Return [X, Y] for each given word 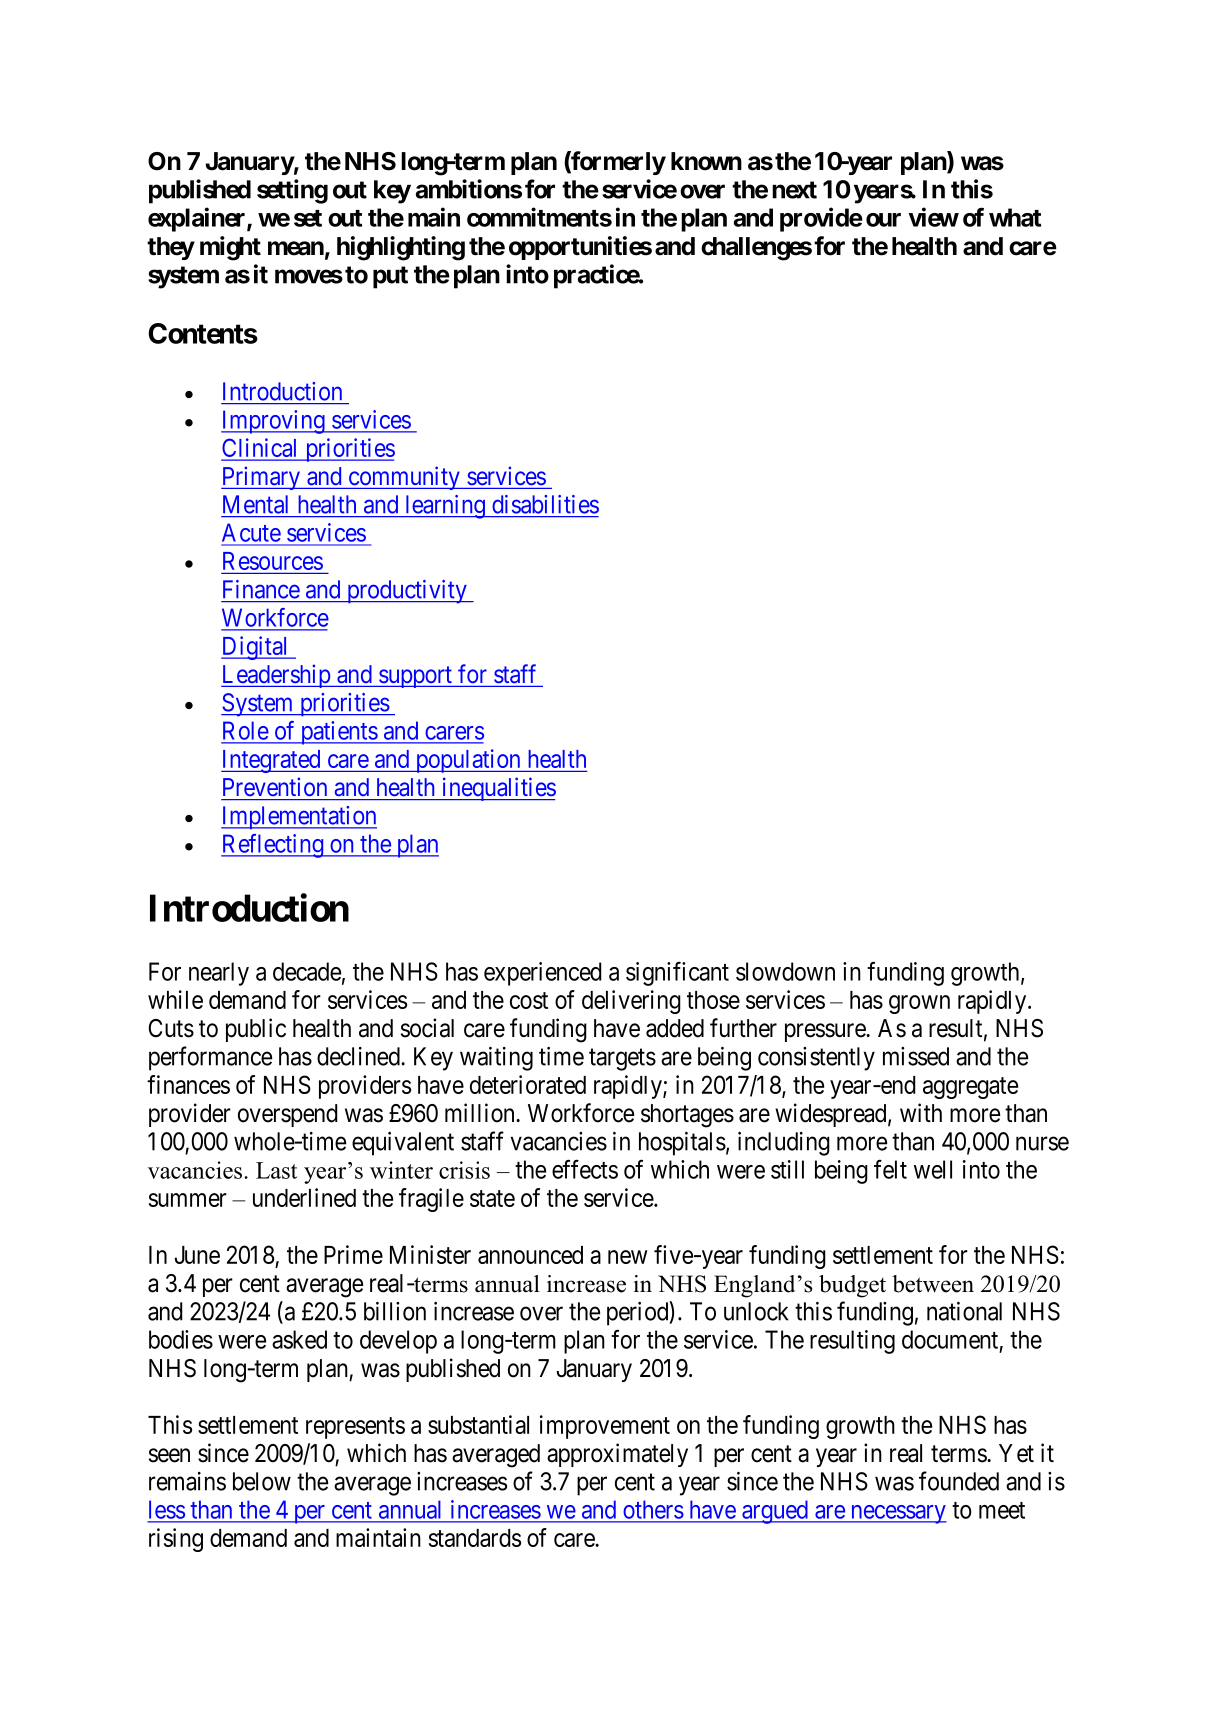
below [262, 1481]
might [230, 248]
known [706, 161]
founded [959, 1481]
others [653, 1510]
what [1015, 217]
